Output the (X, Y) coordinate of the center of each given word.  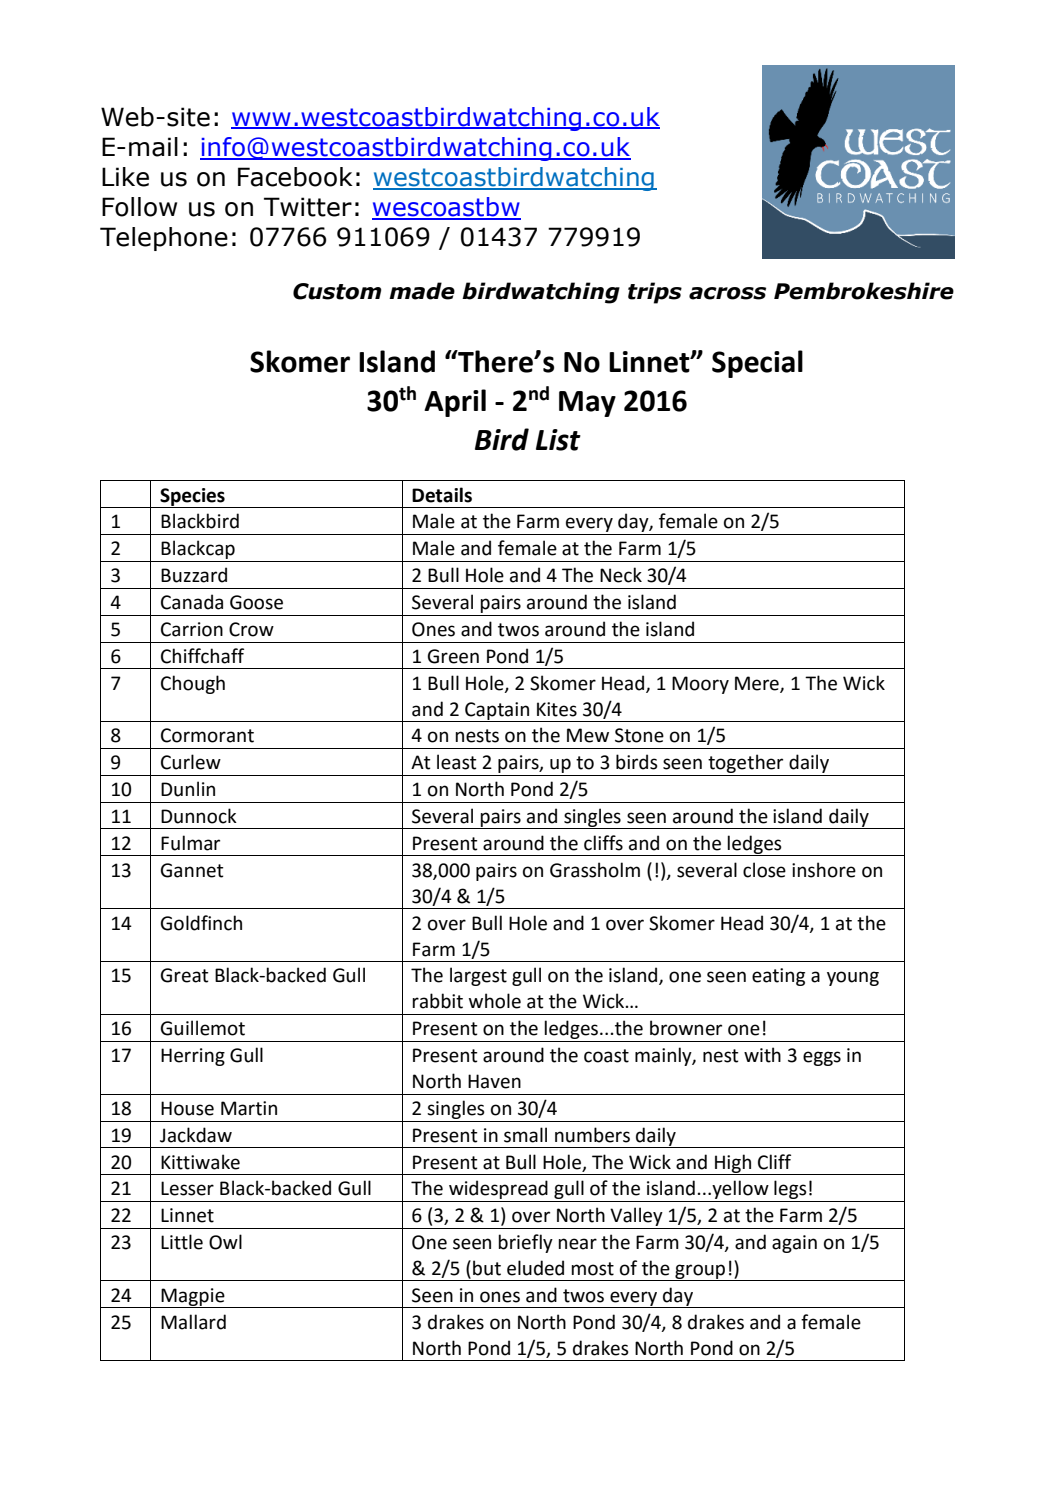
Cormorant (207, 735)
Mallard (193, 1322)
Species (192, 498)
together (746, 765)
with (762, 1055)
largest (478, 976)
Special (757, 364)
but (487, 1268)
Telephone (164, 239)
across (727, 293)
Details (442, 495)
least (457, 762)
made (422, 291)
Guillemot (203, 1028)
